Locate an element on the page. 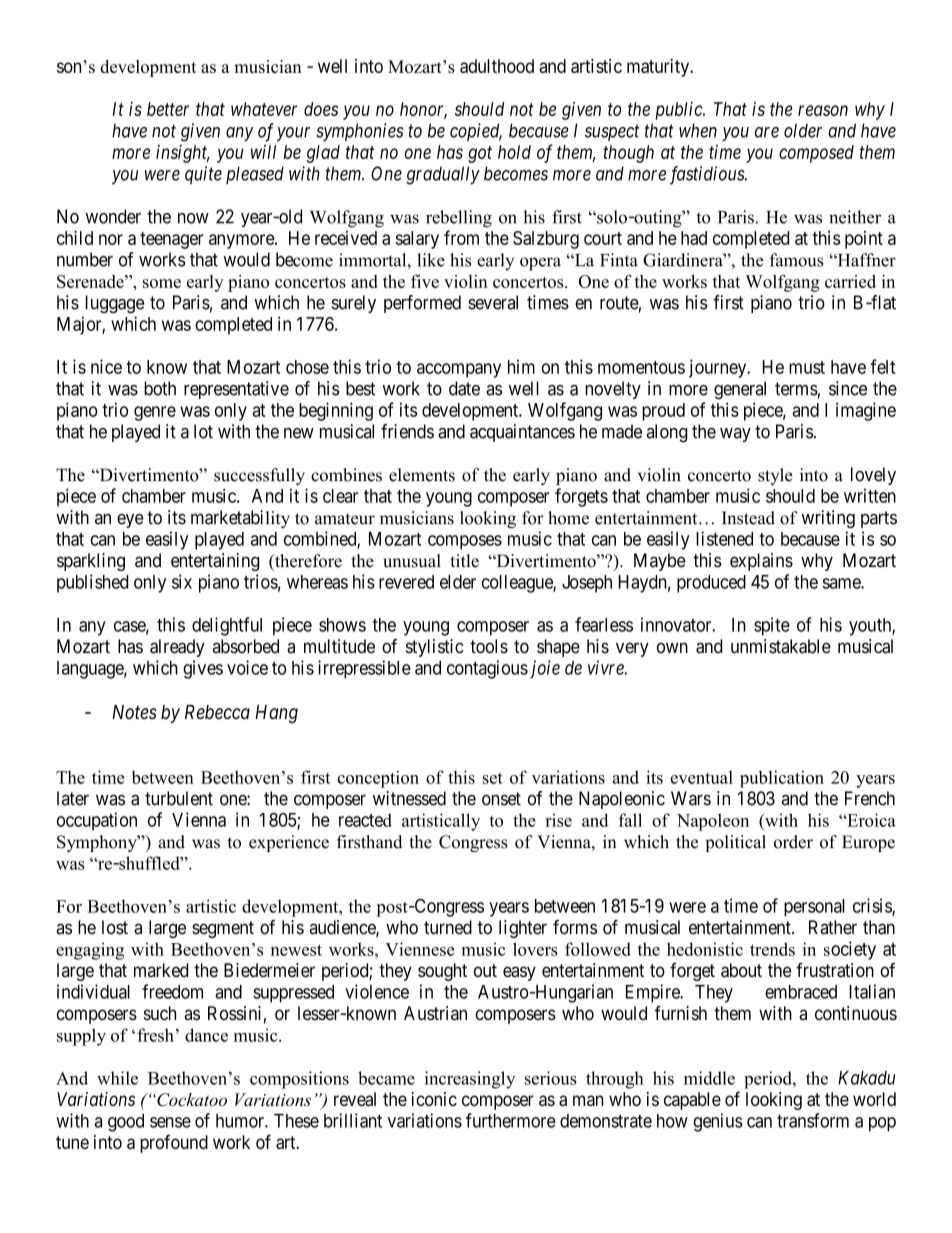  iconic is located at coordinates (434, 1099).
